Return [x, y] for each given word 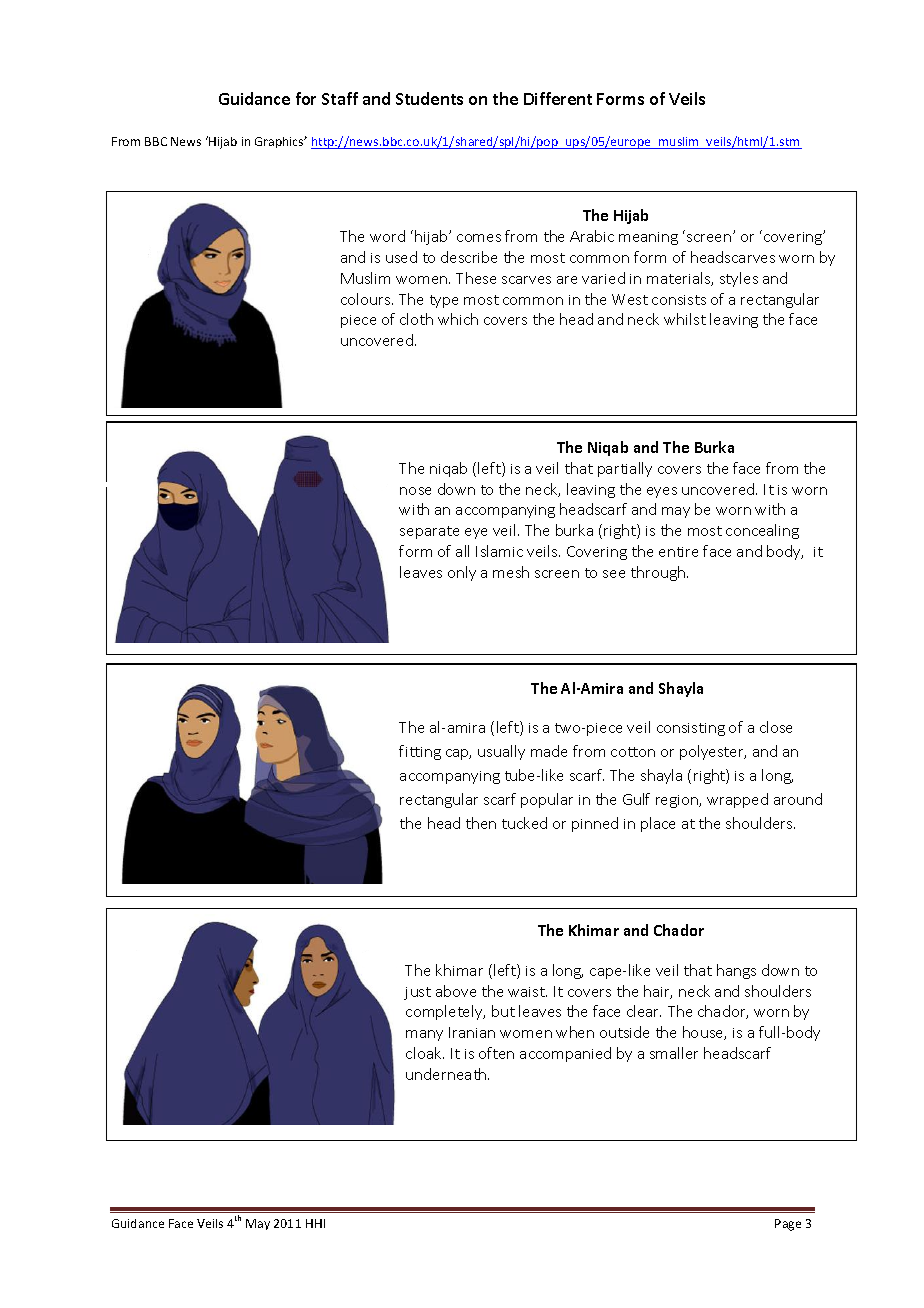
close [776, 727]
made [549, 751]
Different [558, 98]
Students [429, 98]
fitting [420, 752]
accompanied [565, 1054]
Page [788, 1225]
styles [739, 279]
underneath [447, 1074]
